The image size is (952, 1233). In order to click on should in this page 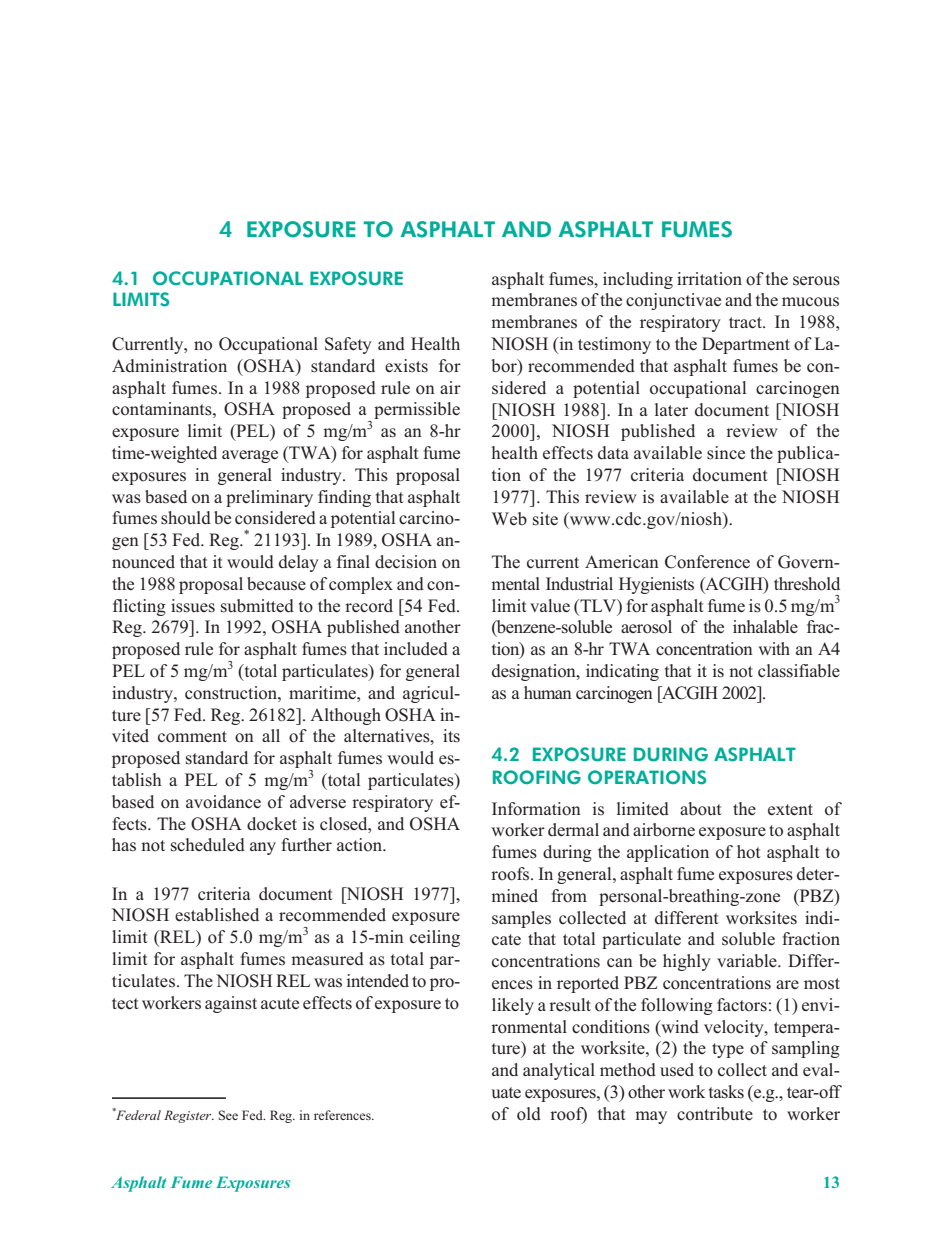, I will do `click(186, 518)`.
